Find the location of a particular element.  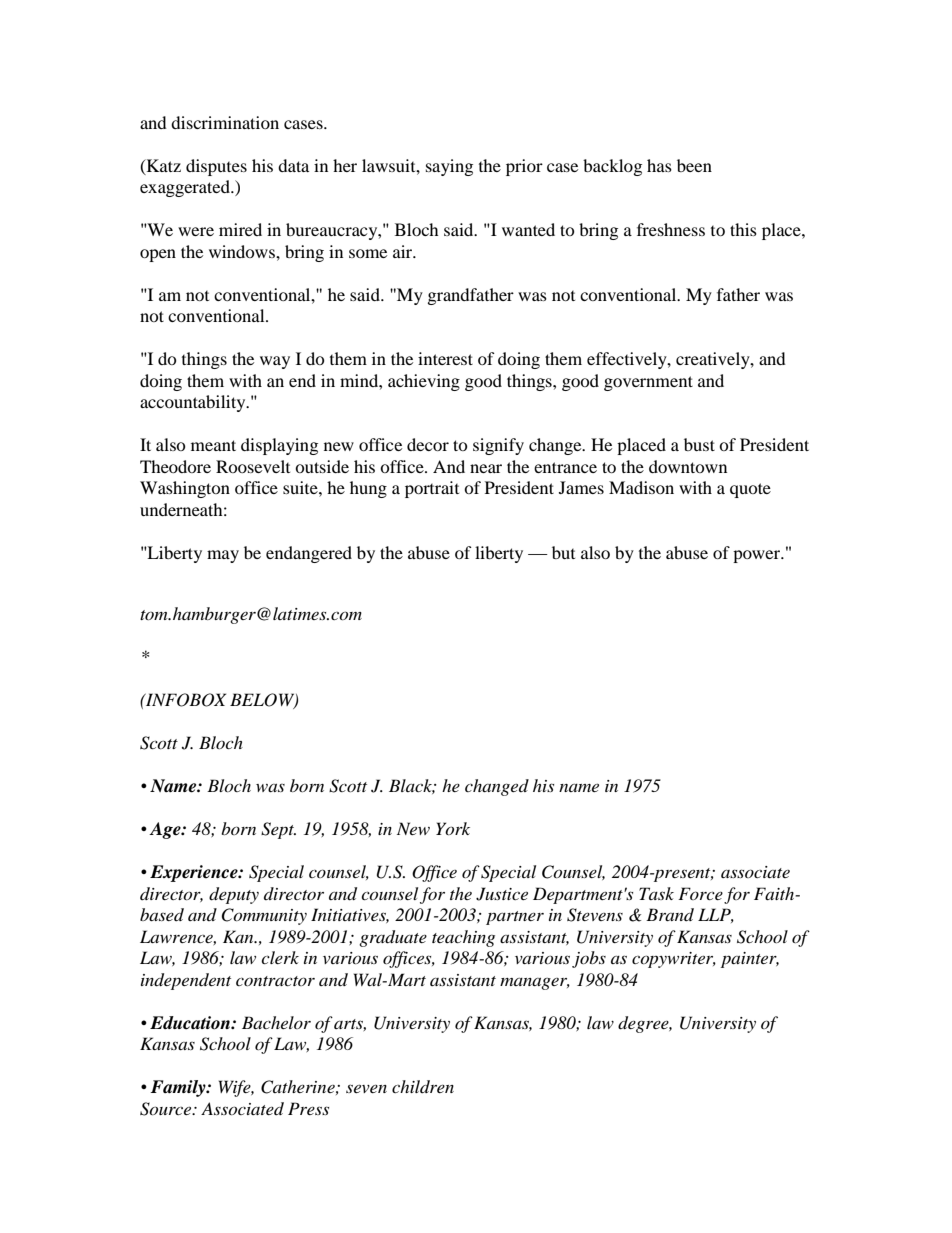

York is located at coordinates (453, 828).
